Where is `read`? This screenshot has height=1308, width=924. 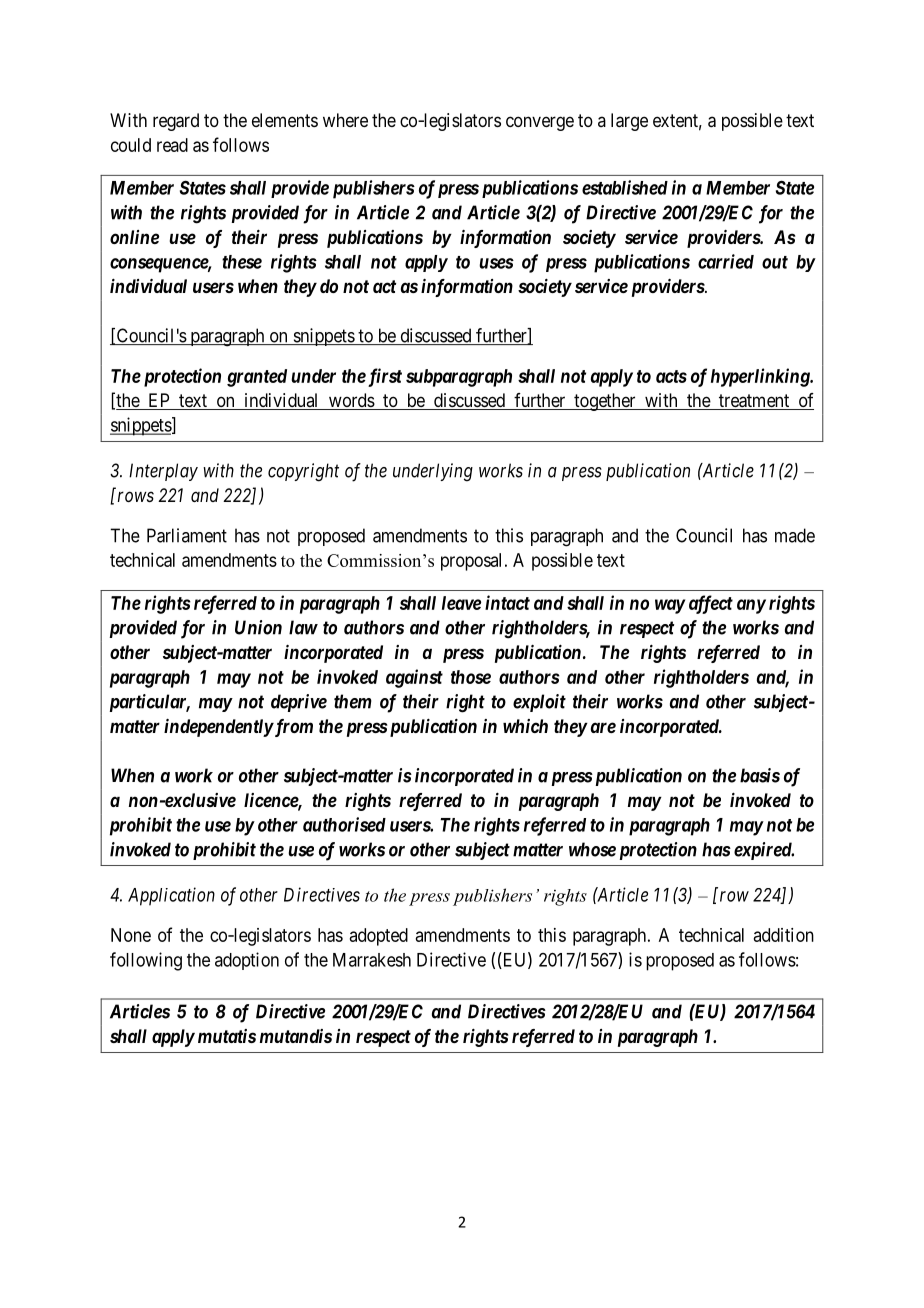 read is located at coordinates (172, 145).
